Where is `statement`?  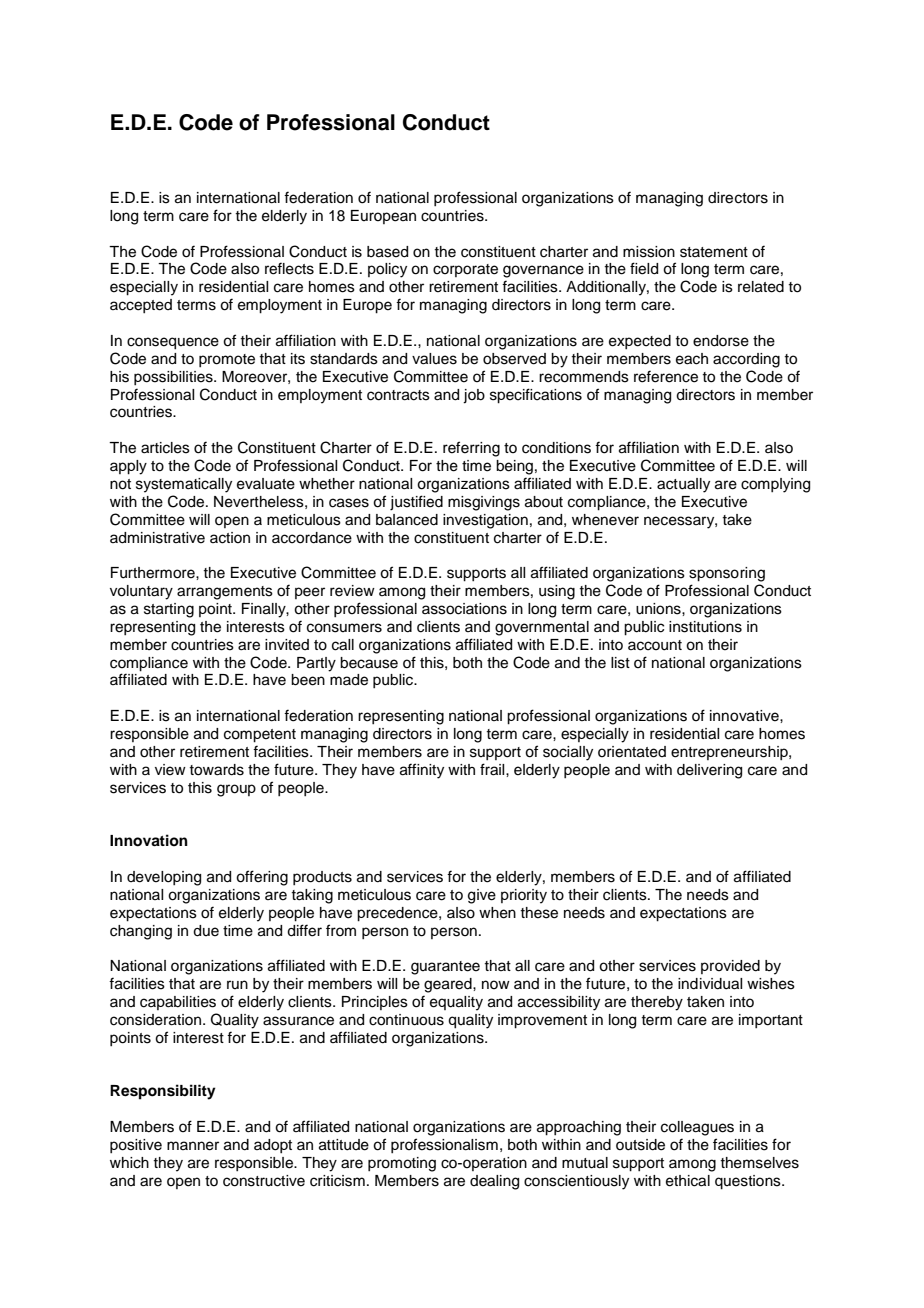 statement is located at coordinates (714, 252).
